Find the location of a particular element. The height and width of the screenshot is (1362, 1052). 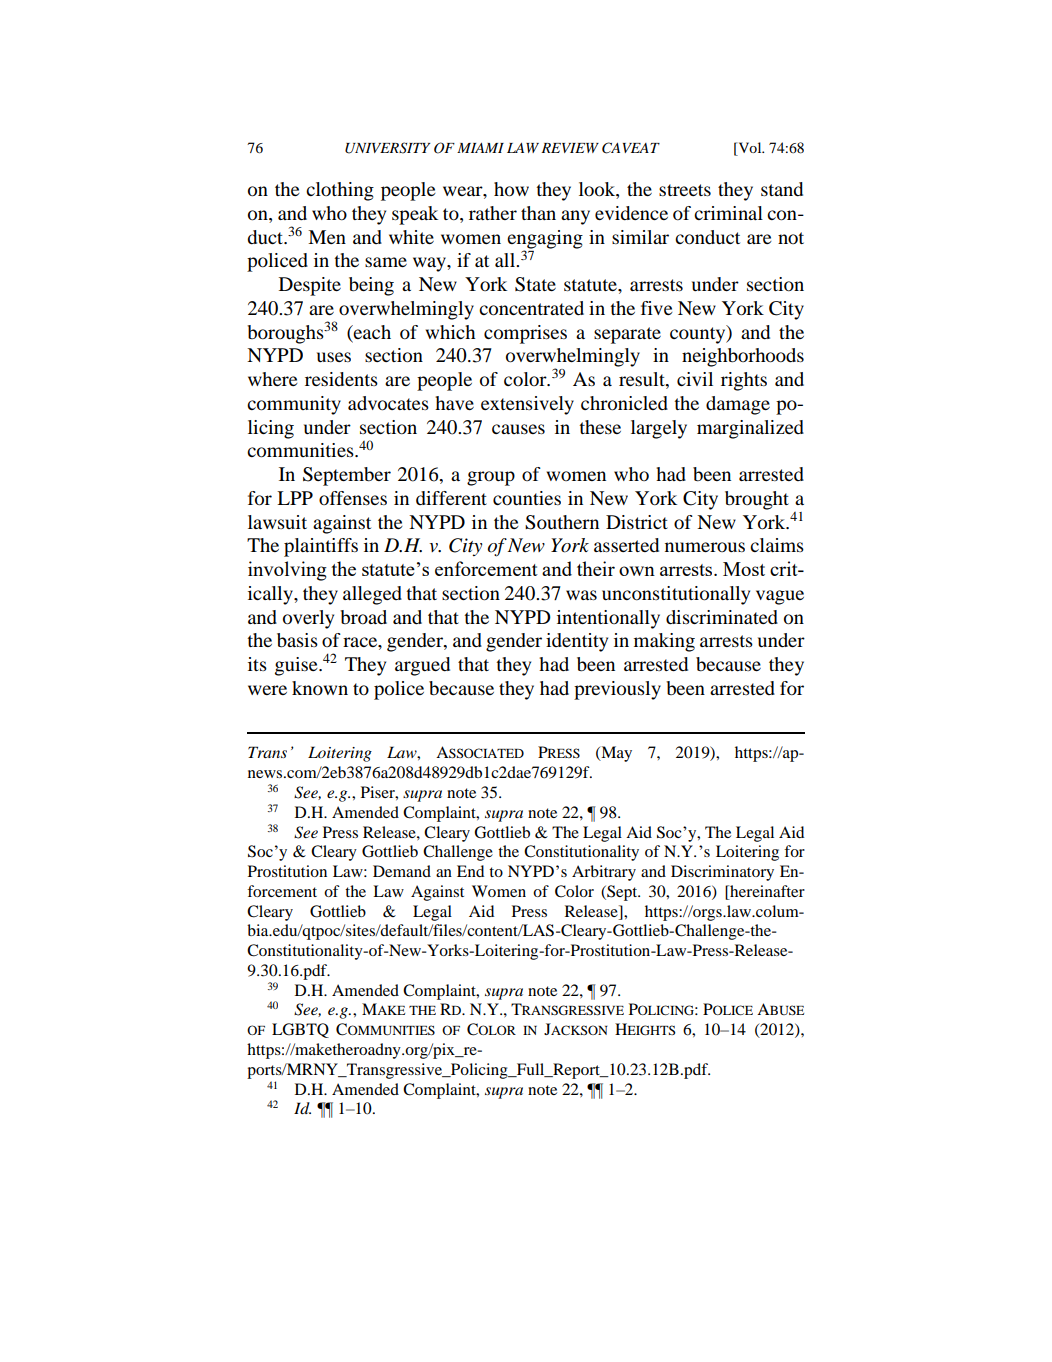

overly is located at coordinates (308, 619).
